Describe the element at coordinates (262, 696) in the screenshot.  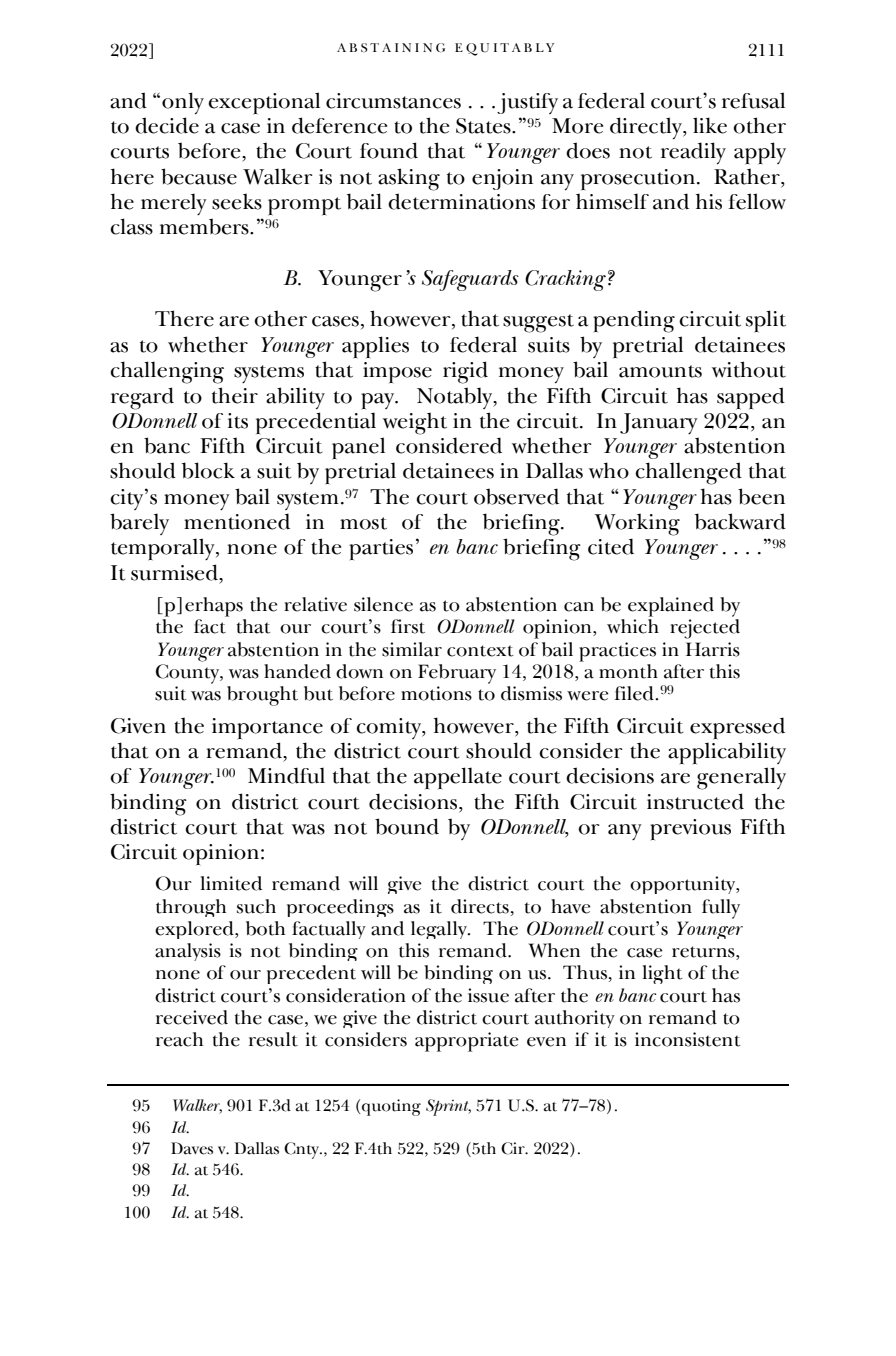
I see `brought` at that location.
